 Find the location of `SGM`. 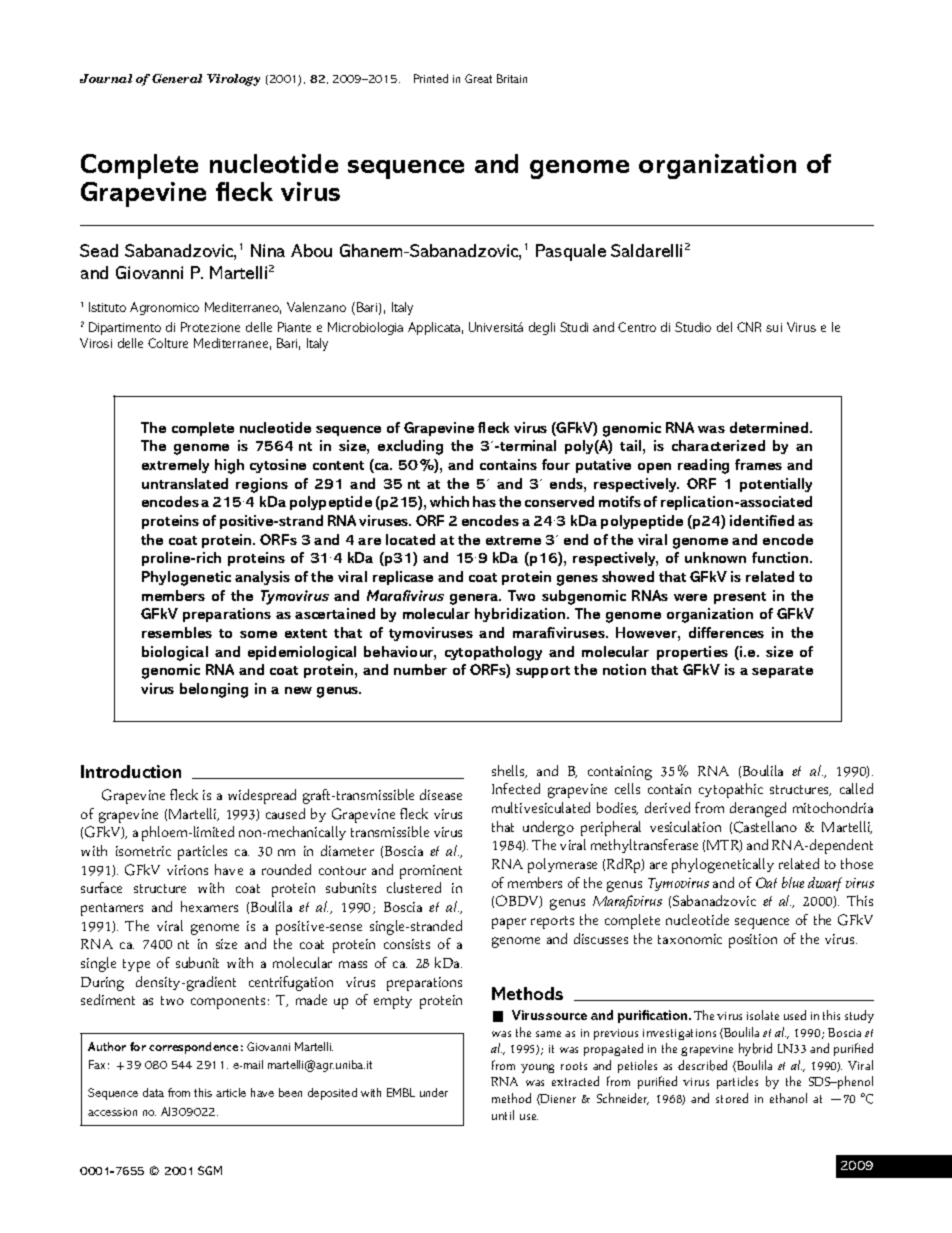

SGM is located at coordinates (210, 1170).
